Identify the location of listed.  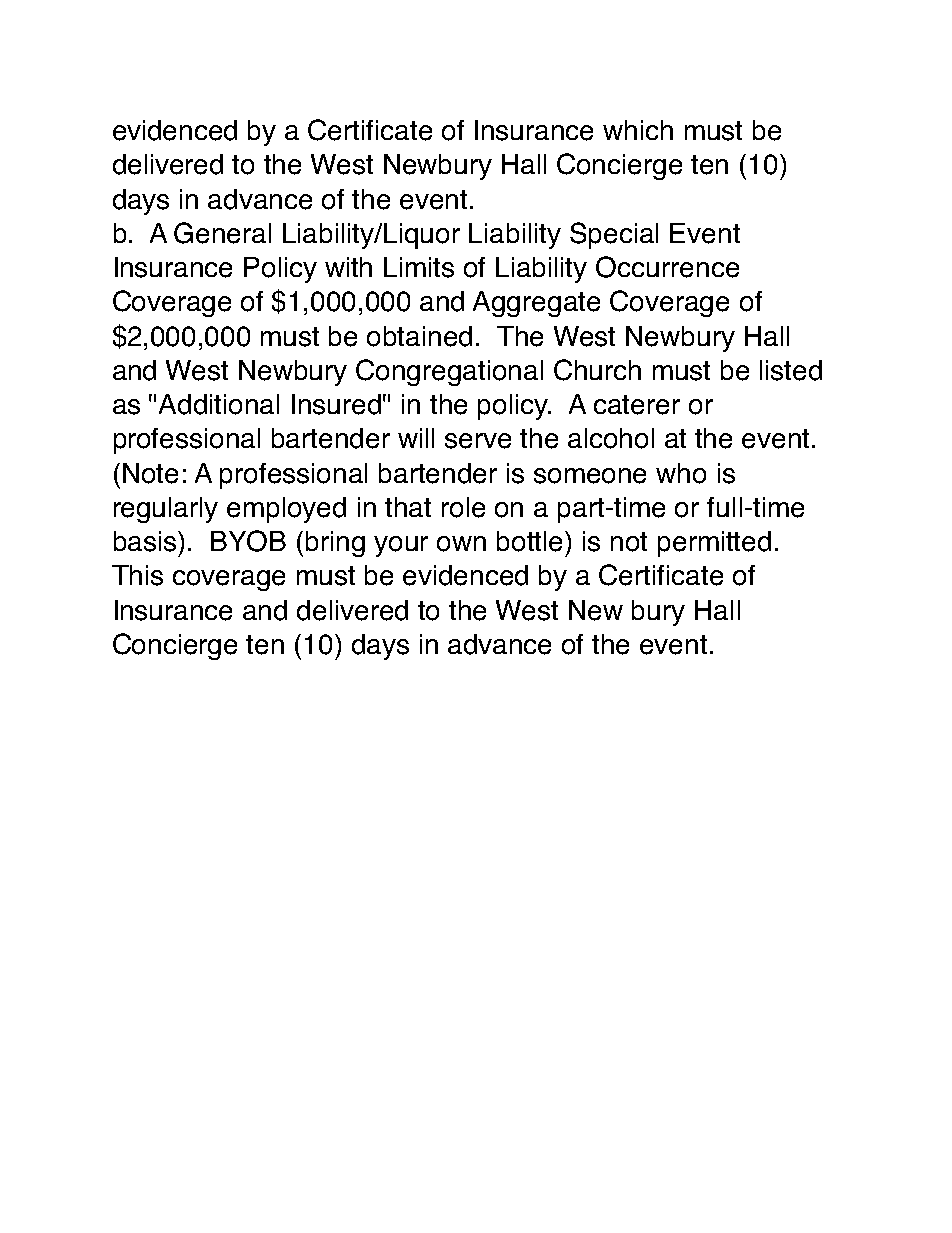
(791, 370).
